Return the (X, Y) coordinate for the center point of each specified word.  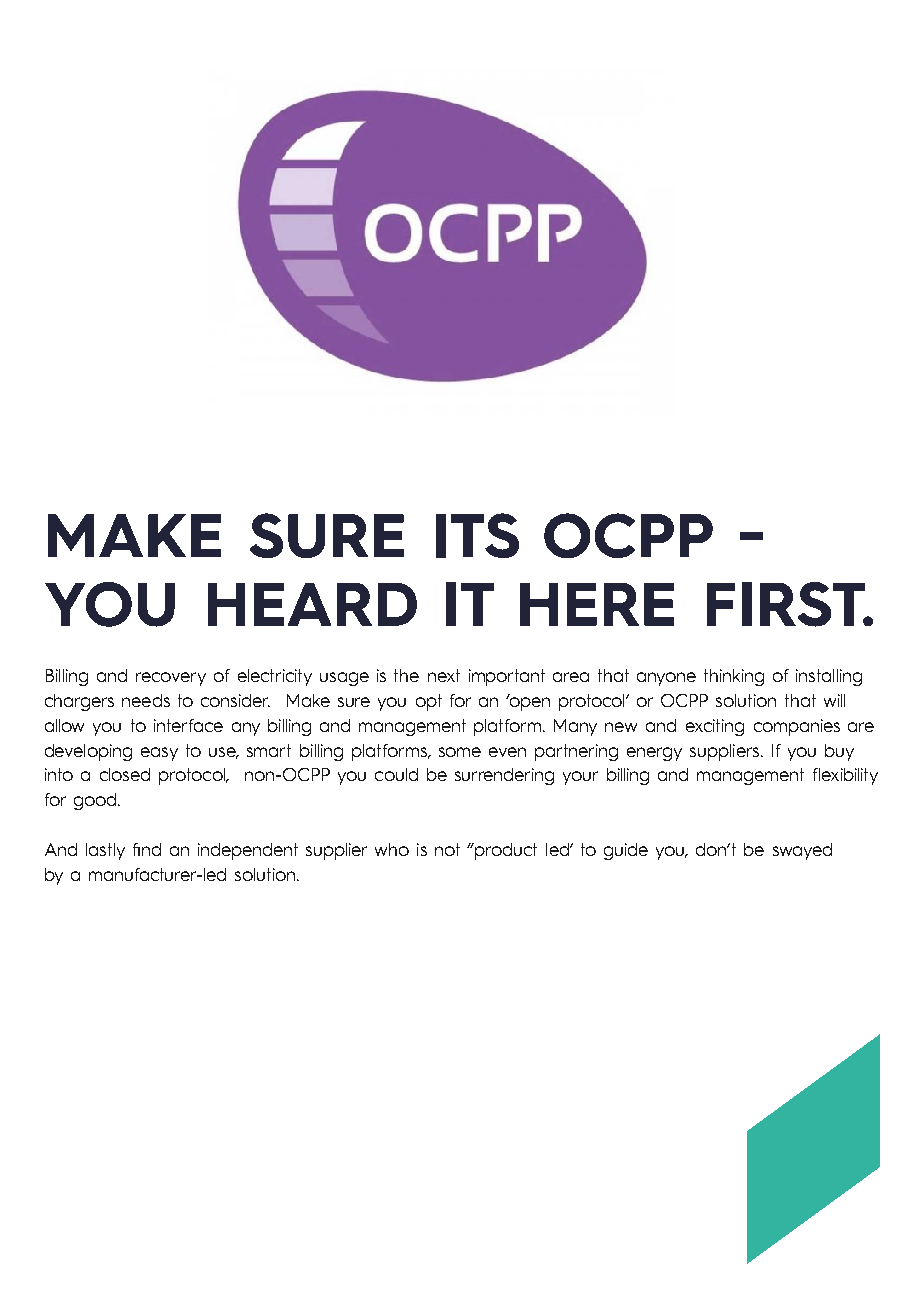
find (147, 849)
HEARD (312, 604)
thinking (734, 677)
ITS (477, 535)
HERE (597, 604)
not (447, 849)
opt (429, 702)
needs (146, 700)
